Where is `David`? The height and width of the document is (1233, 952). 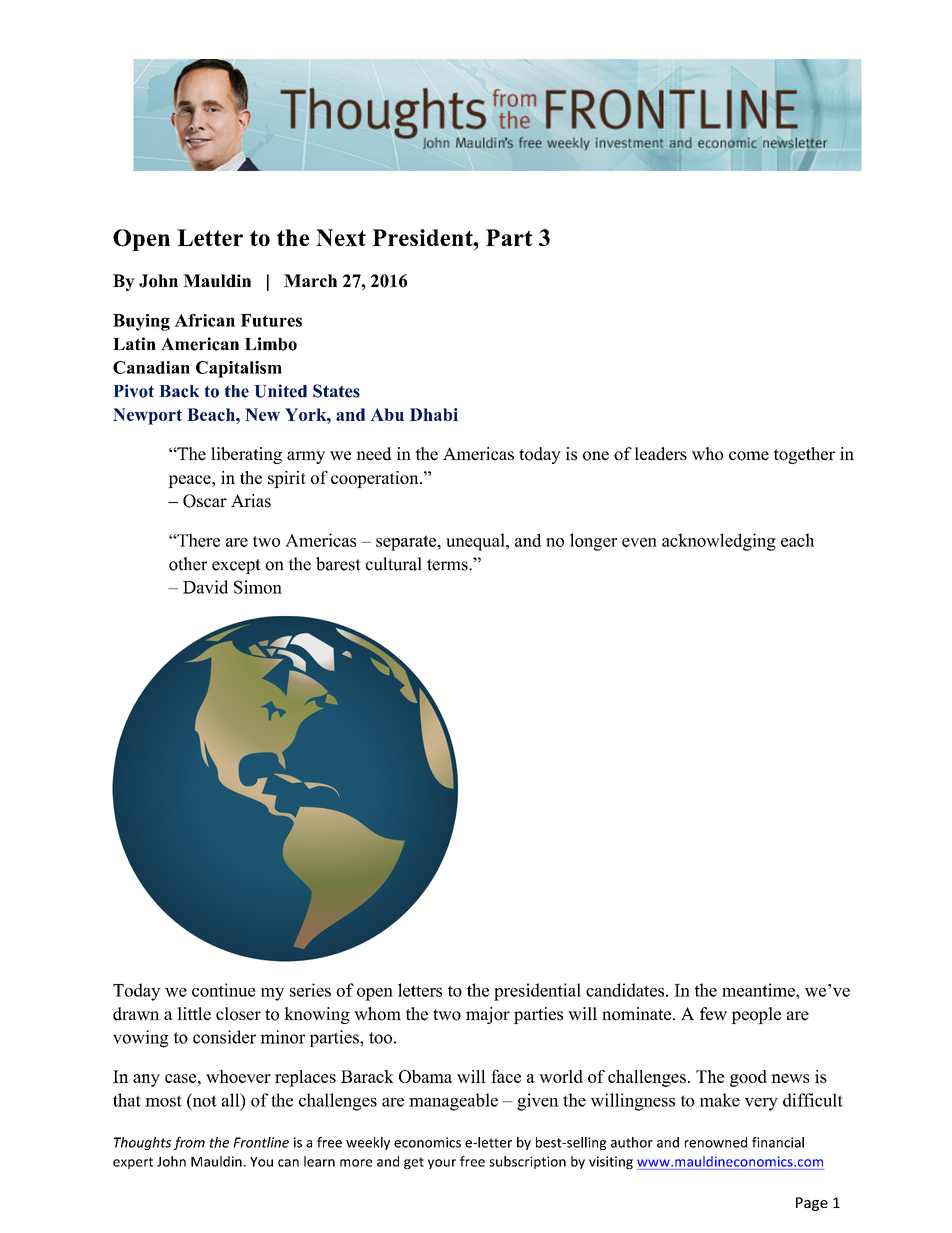
David is located at coordinates (205, 587).
